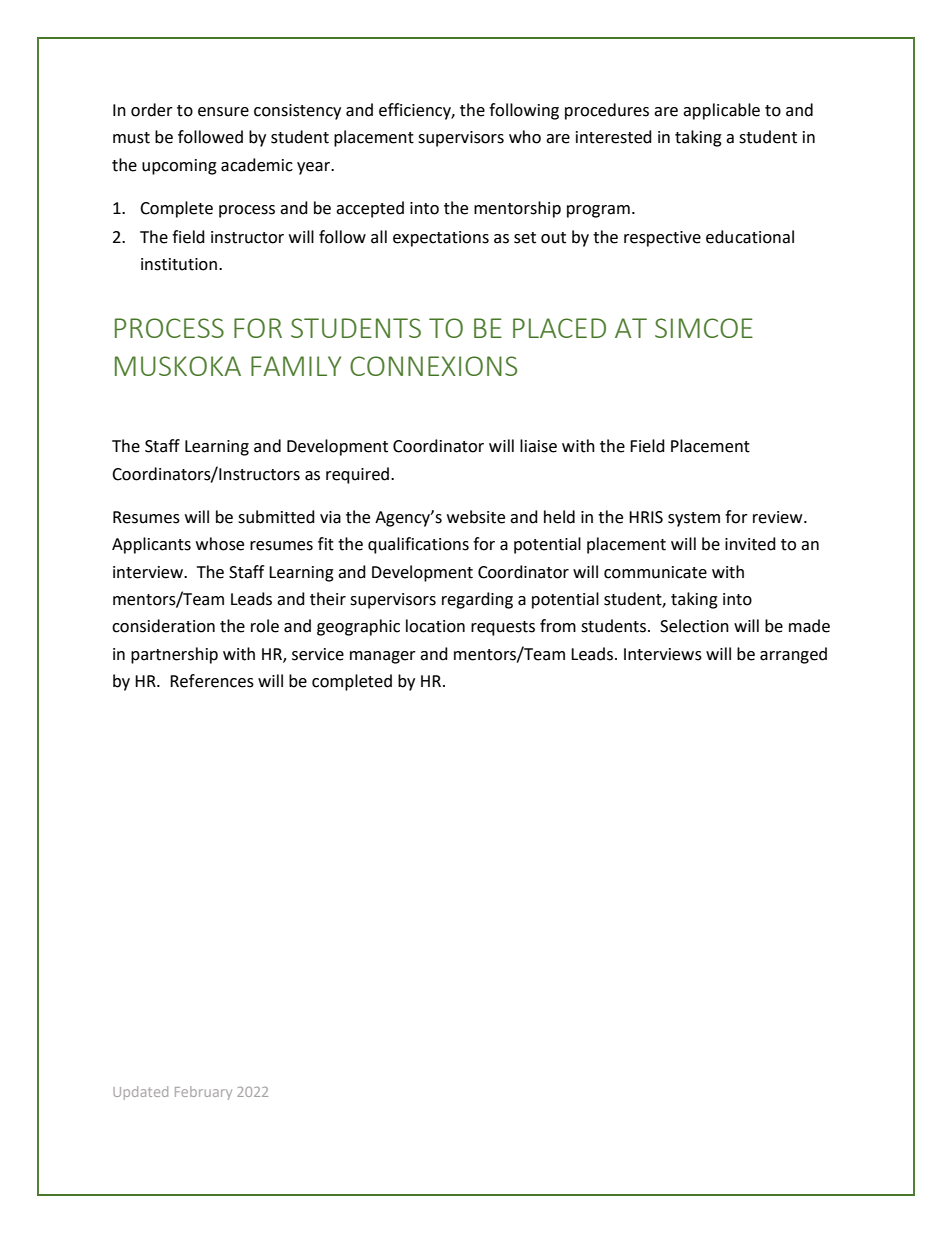  Describe the element at coordinates (694, 626) in the image. I see `Selection` at that location.
